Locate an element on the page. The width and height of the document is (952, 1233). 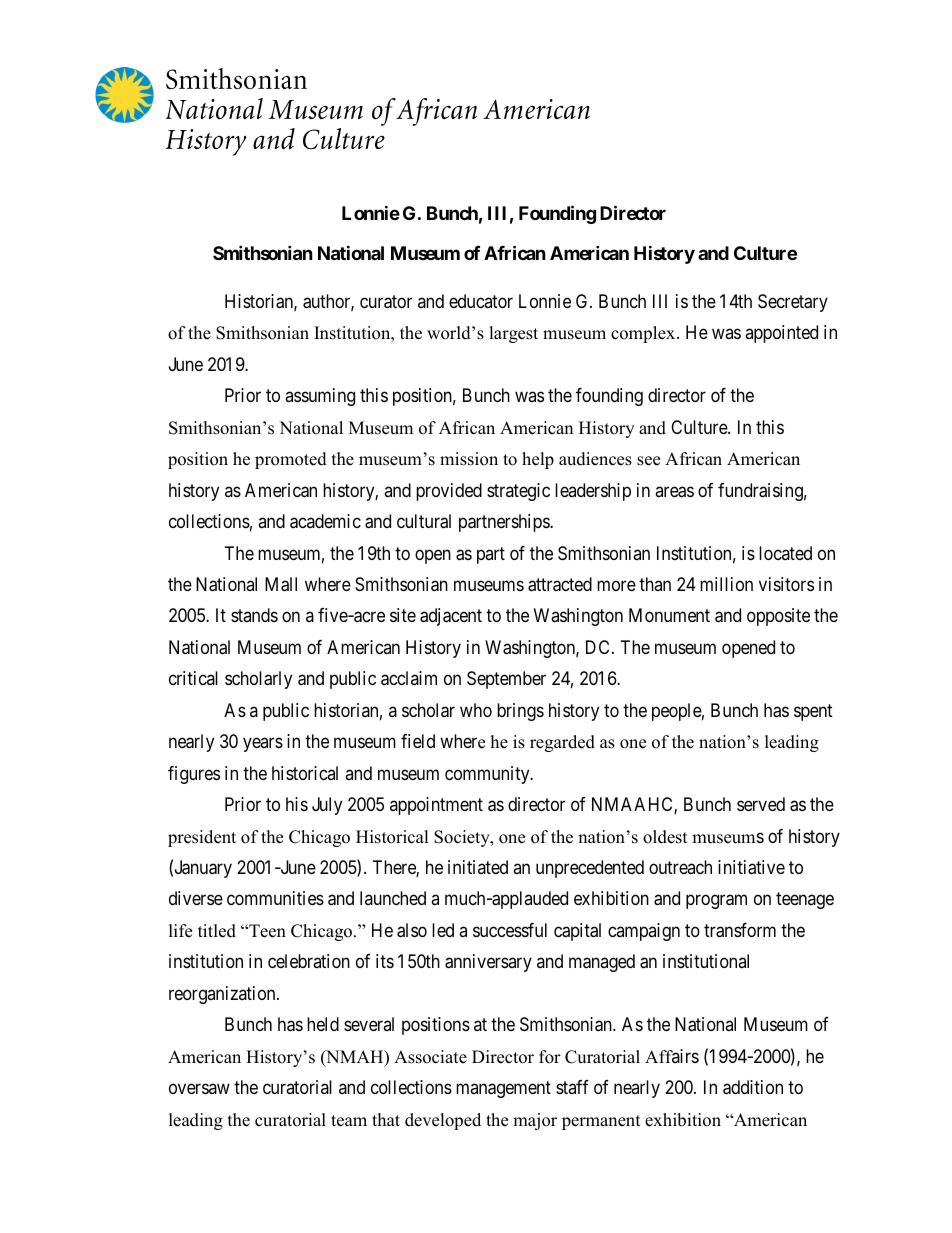
years is located at coordinates (263, 745).
